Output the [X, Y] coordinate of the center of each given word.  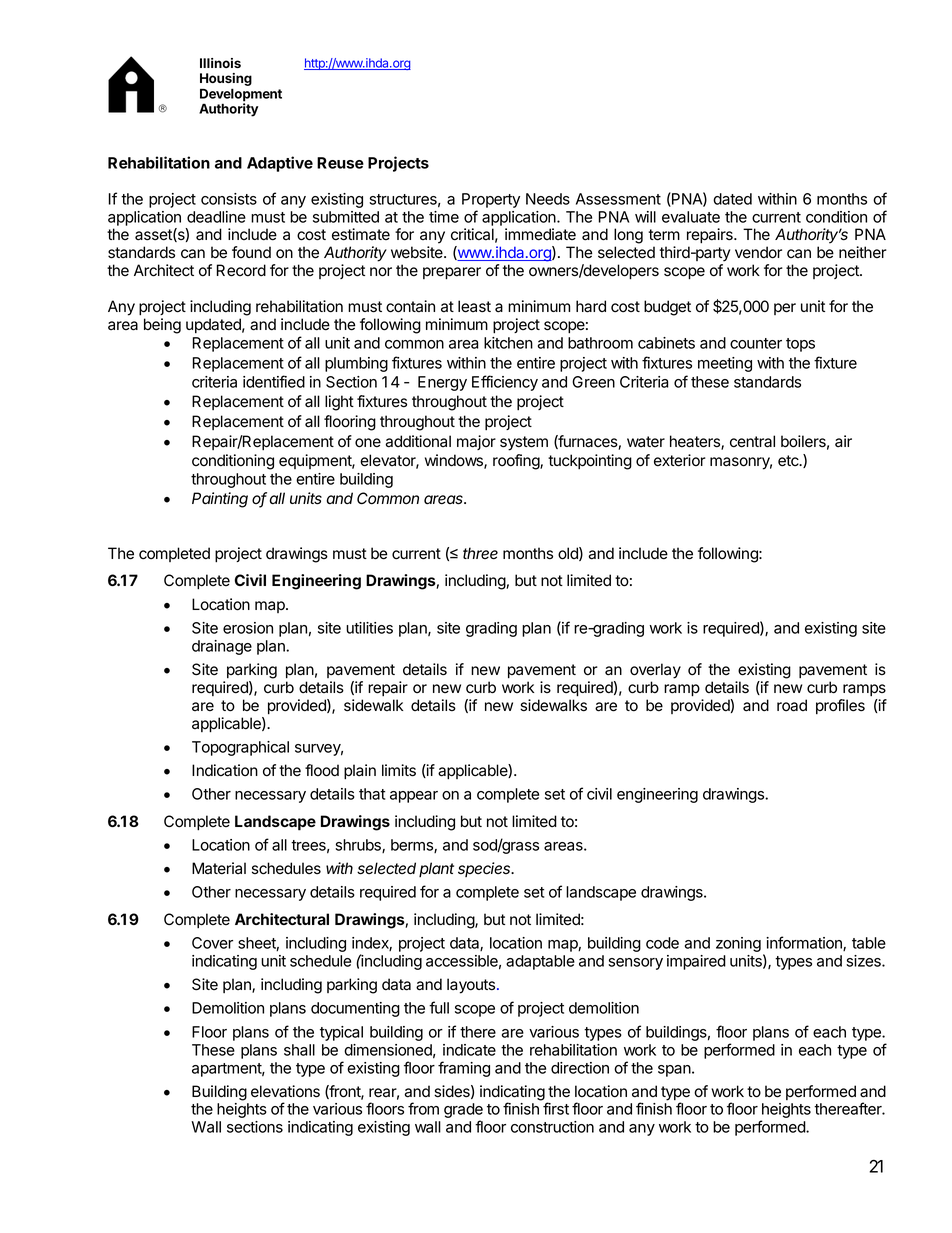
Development [241, 96]
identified [274, 381]
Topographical [240, 748]
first [556, 1108]
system [524, 443]
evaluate [691, 217]
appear [414, 797]
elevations [285, 1091]
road [792, 705]
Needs [548, 199]
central [752, 441]
